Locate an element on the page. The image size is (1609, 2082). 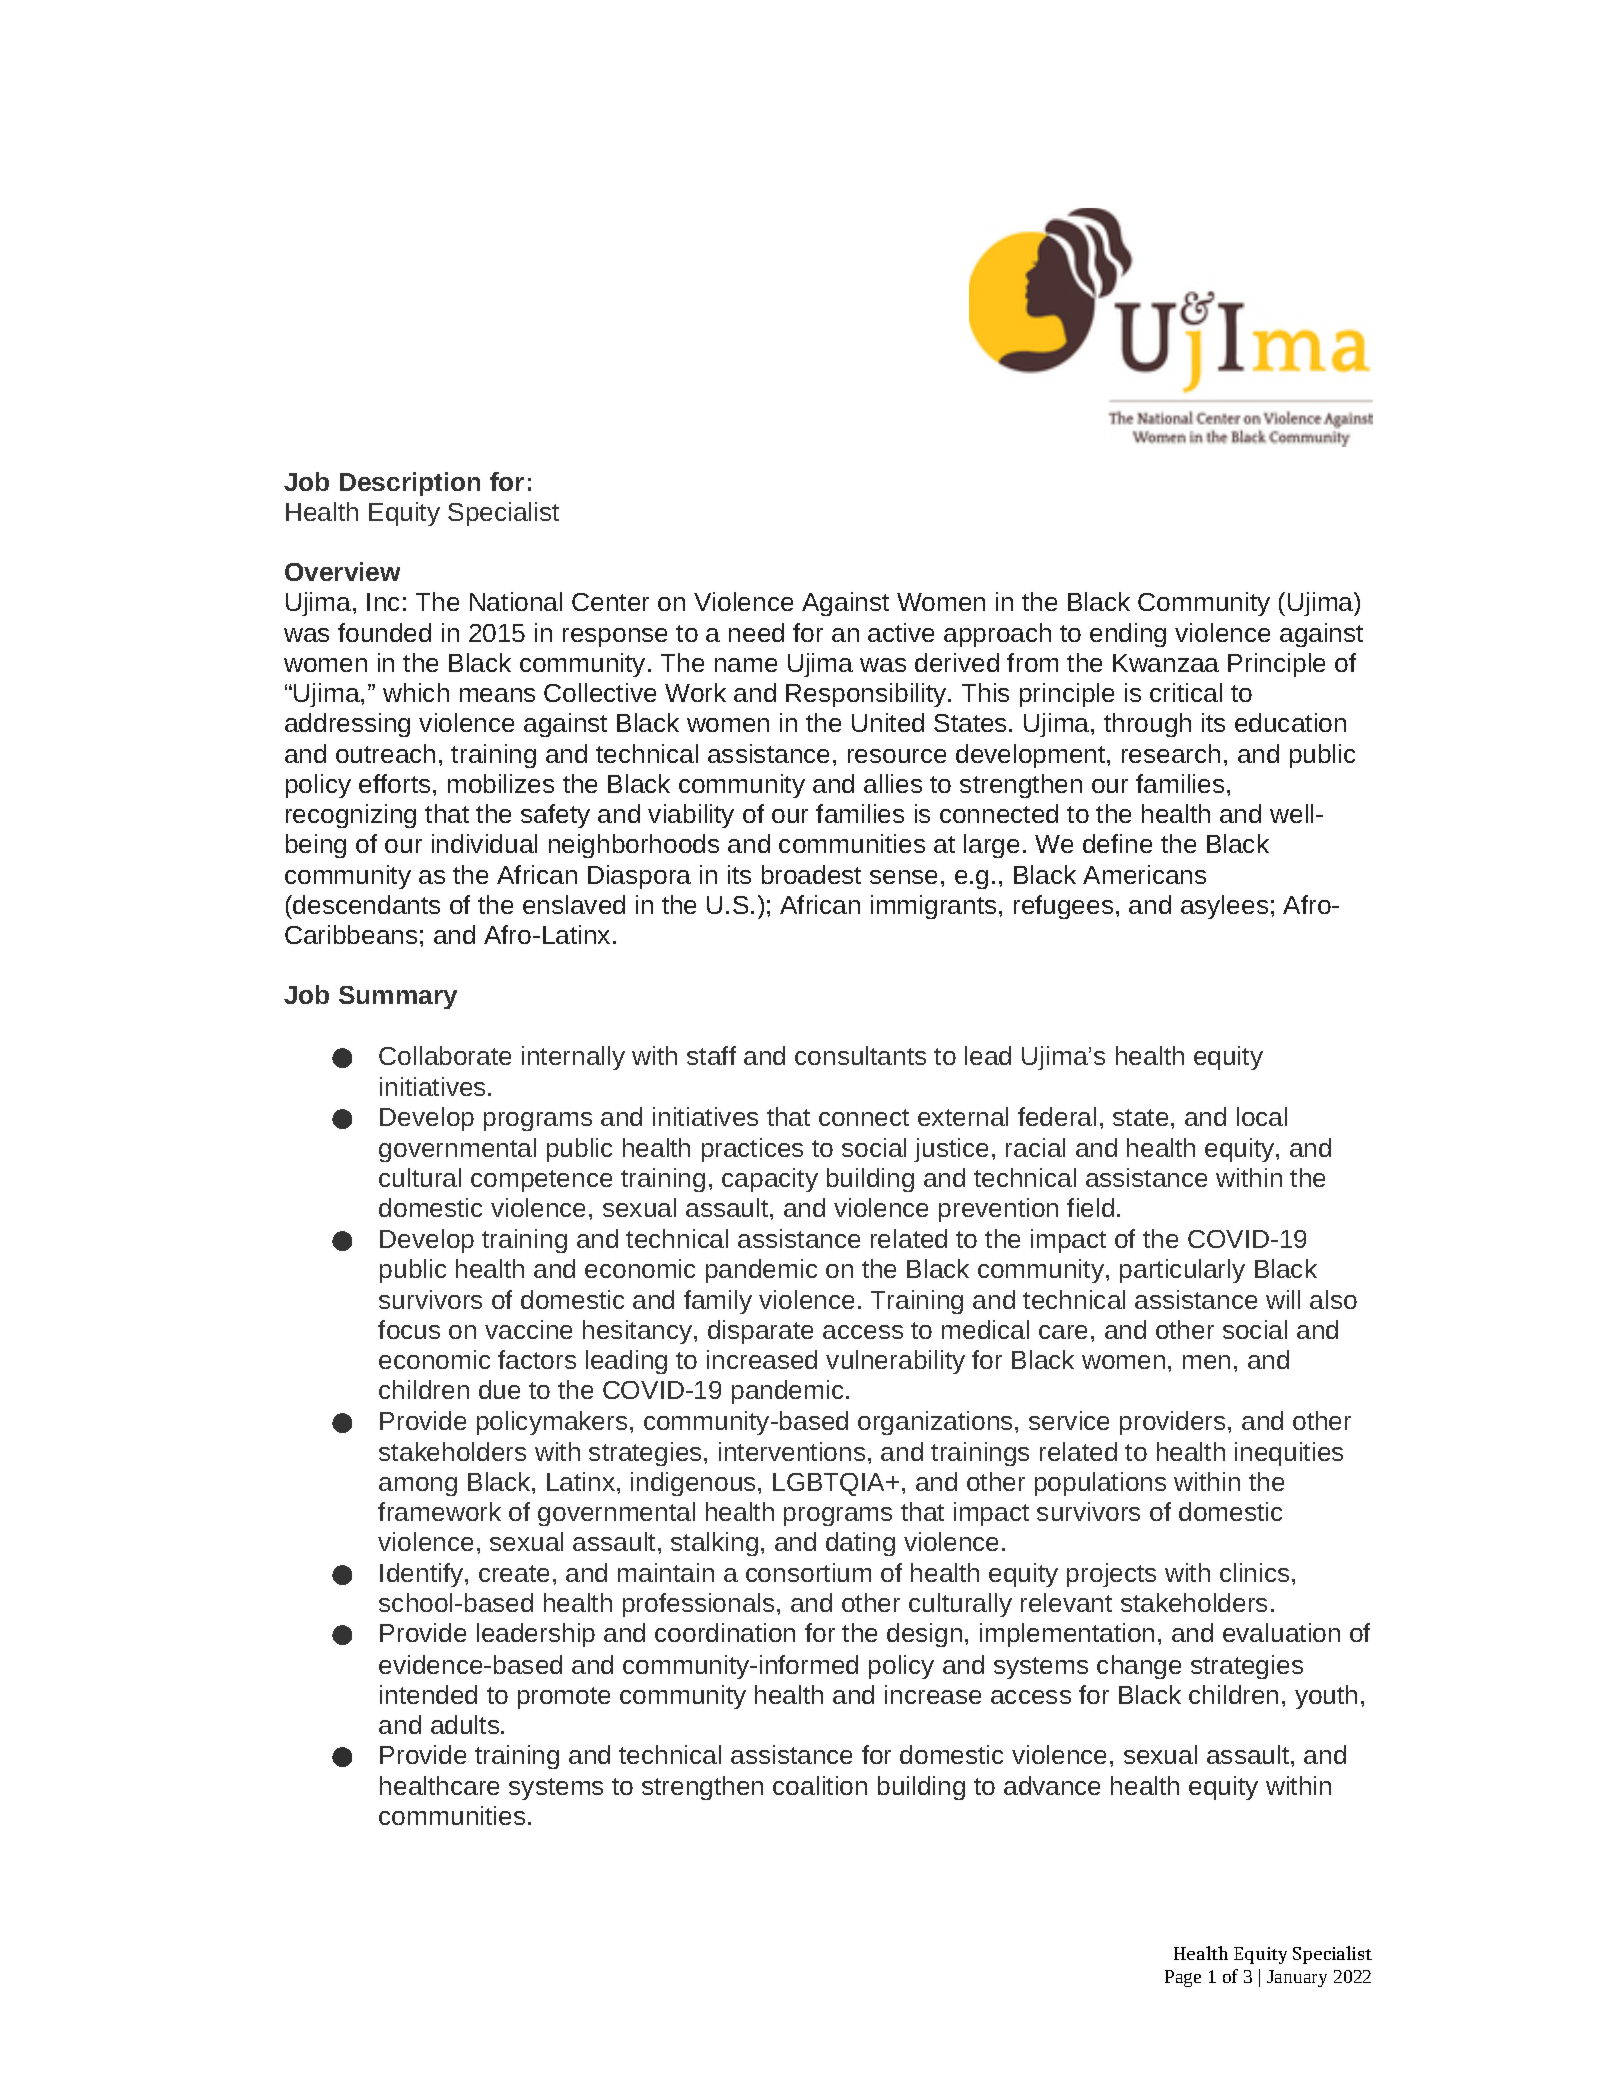
research is located at coordinates (1171, 753).
